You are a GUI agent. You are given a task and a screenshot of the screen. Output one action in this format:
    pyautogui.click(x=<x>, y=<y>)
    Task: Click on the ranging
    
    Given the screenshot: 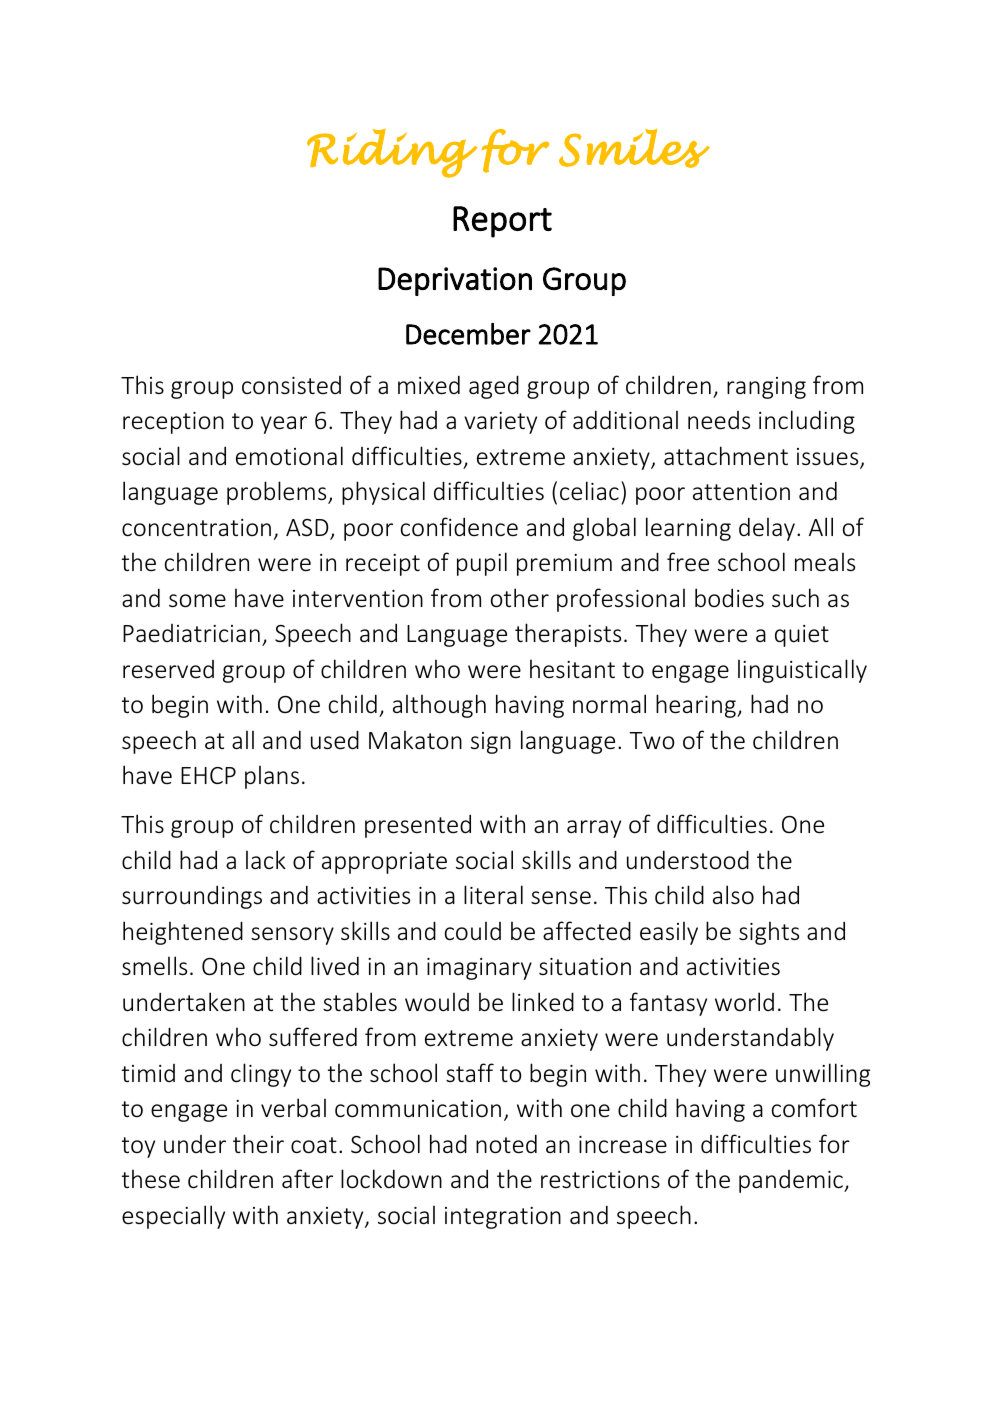 What is the action you would take?
    pyautogui.click(x=766, y=388)
